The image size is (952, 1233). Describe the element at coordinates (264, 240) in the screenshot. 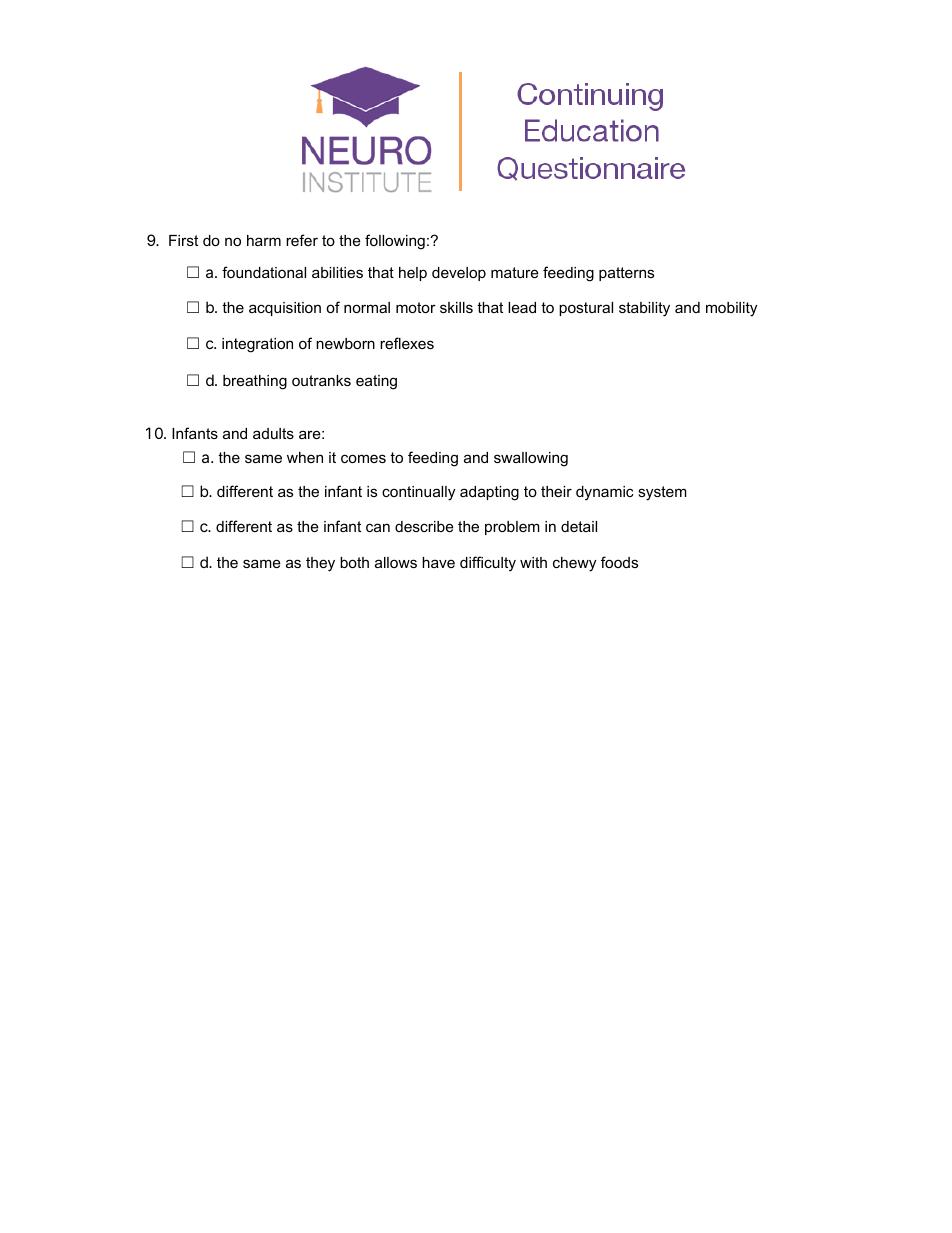

I see `harm` at that location.
